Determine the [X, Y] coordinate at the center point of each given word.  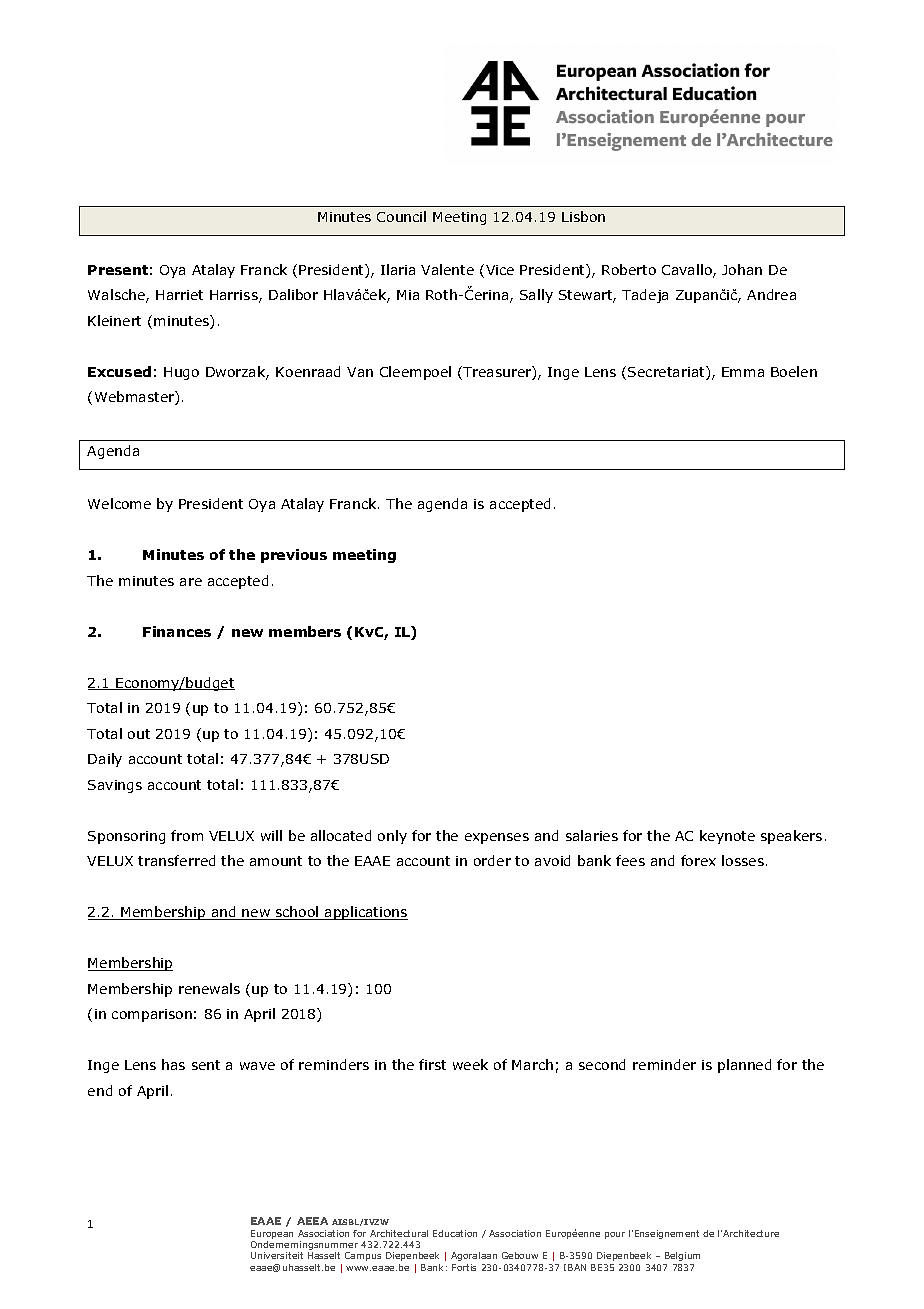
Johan [742, 269]
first [432, 1064]
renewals [209, 988]
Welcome [119, 503]
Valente [447, 269]
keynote [727, 837]
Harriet [179, 295]
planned [744, 1066]
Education [455, 1233]
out [139, 734]
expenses [497, 838]
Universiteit [277, 1255]
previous [294, 556]
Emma [743, 372]
